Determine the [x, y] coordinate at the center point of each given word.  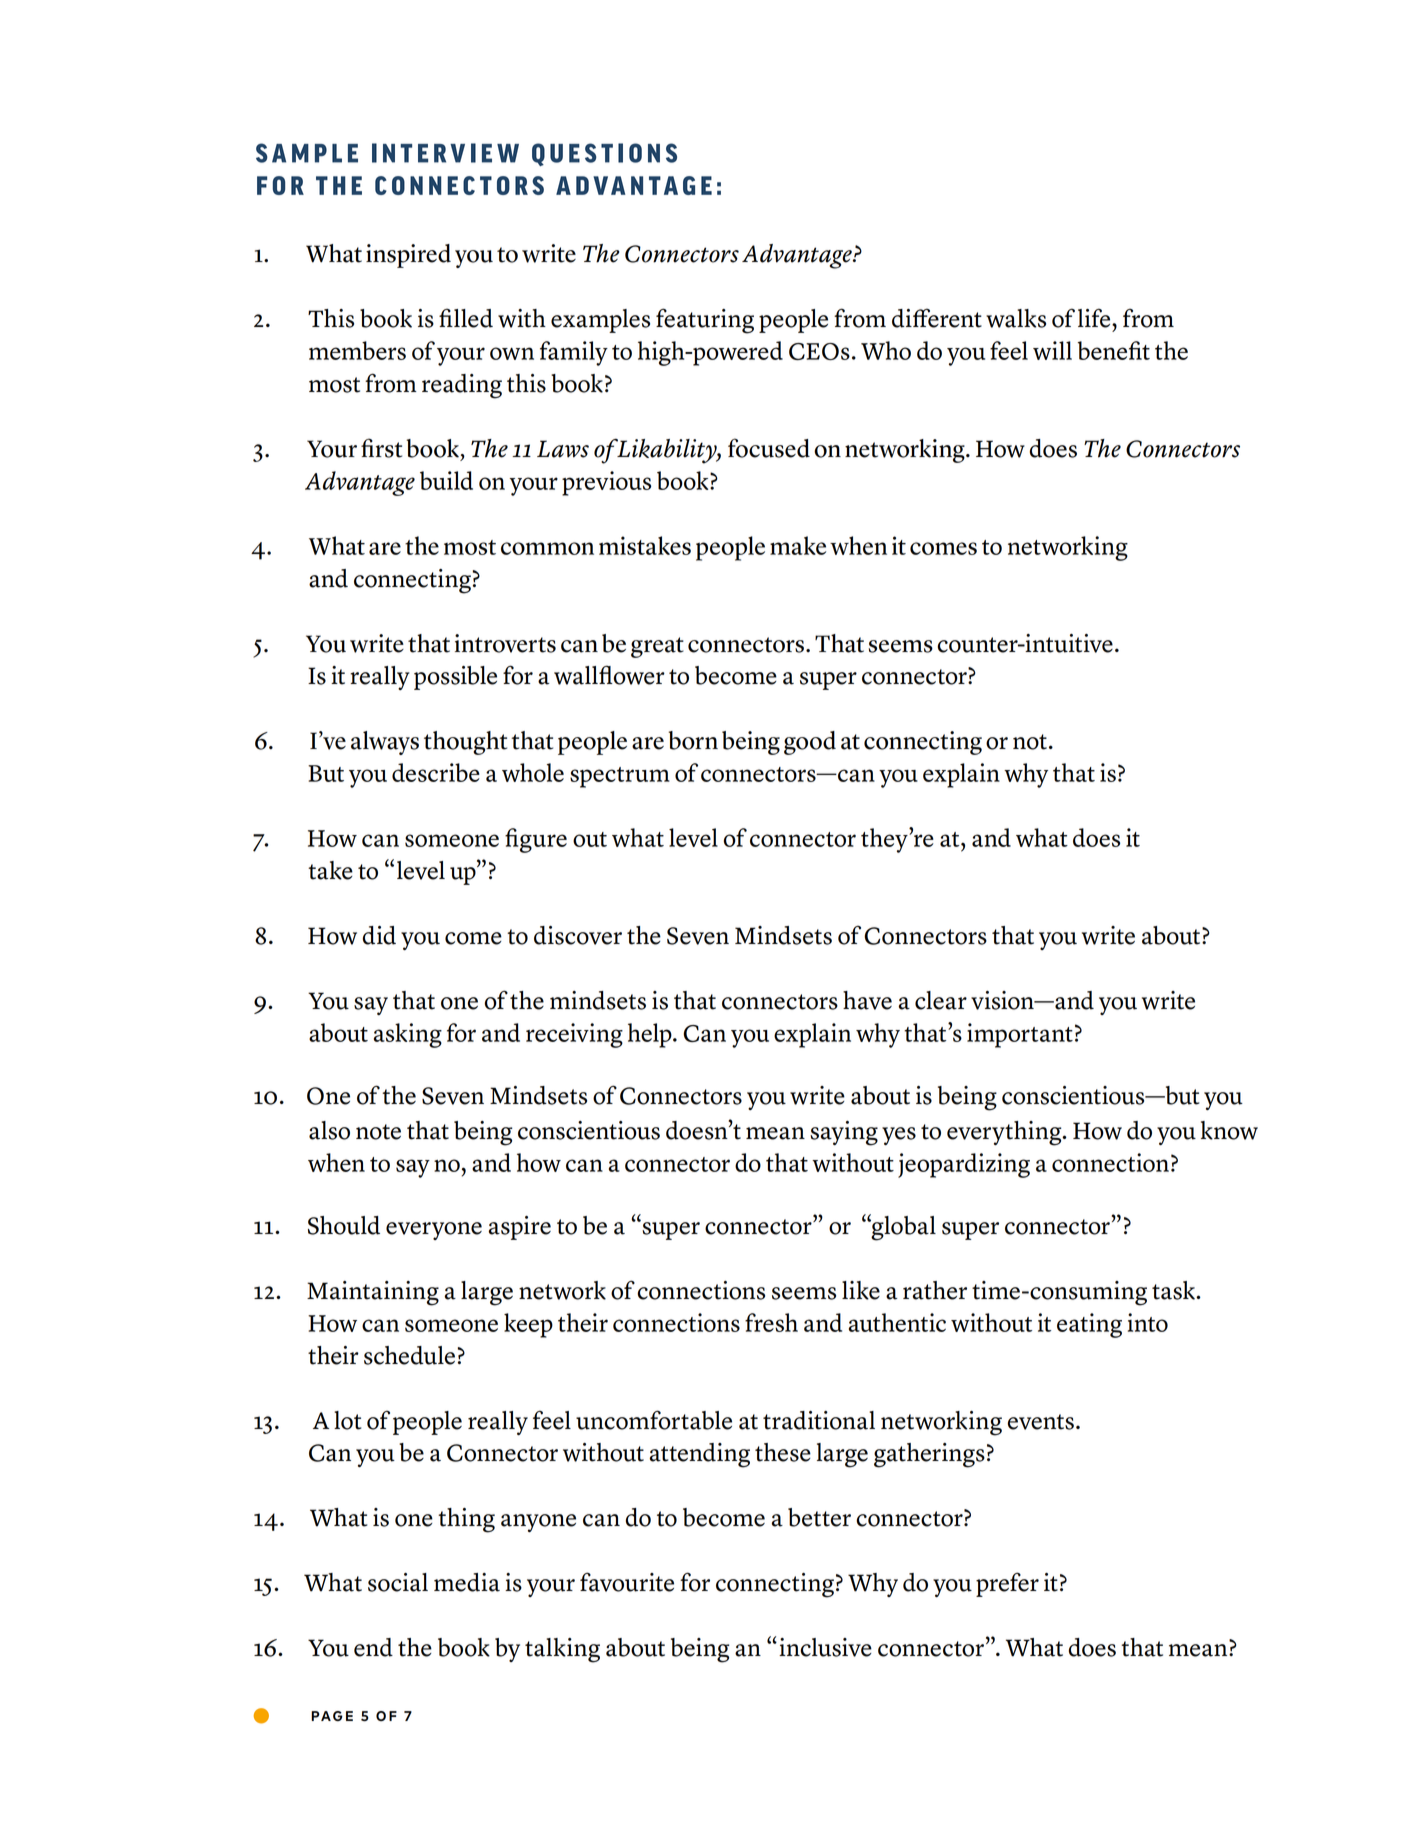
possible [455, 678]
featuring [705, 321]
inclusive [825, 1647]
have [867, 1000]
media [467, 1582]
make [798, 545]
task [1174, 1290]
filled [466, 318]
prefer [1007, 1584]
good [810, 743]
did [379, 935]
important [1020, 1035]
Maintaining [373, 1293]
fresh [771, 1322]
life [1095, 318]
